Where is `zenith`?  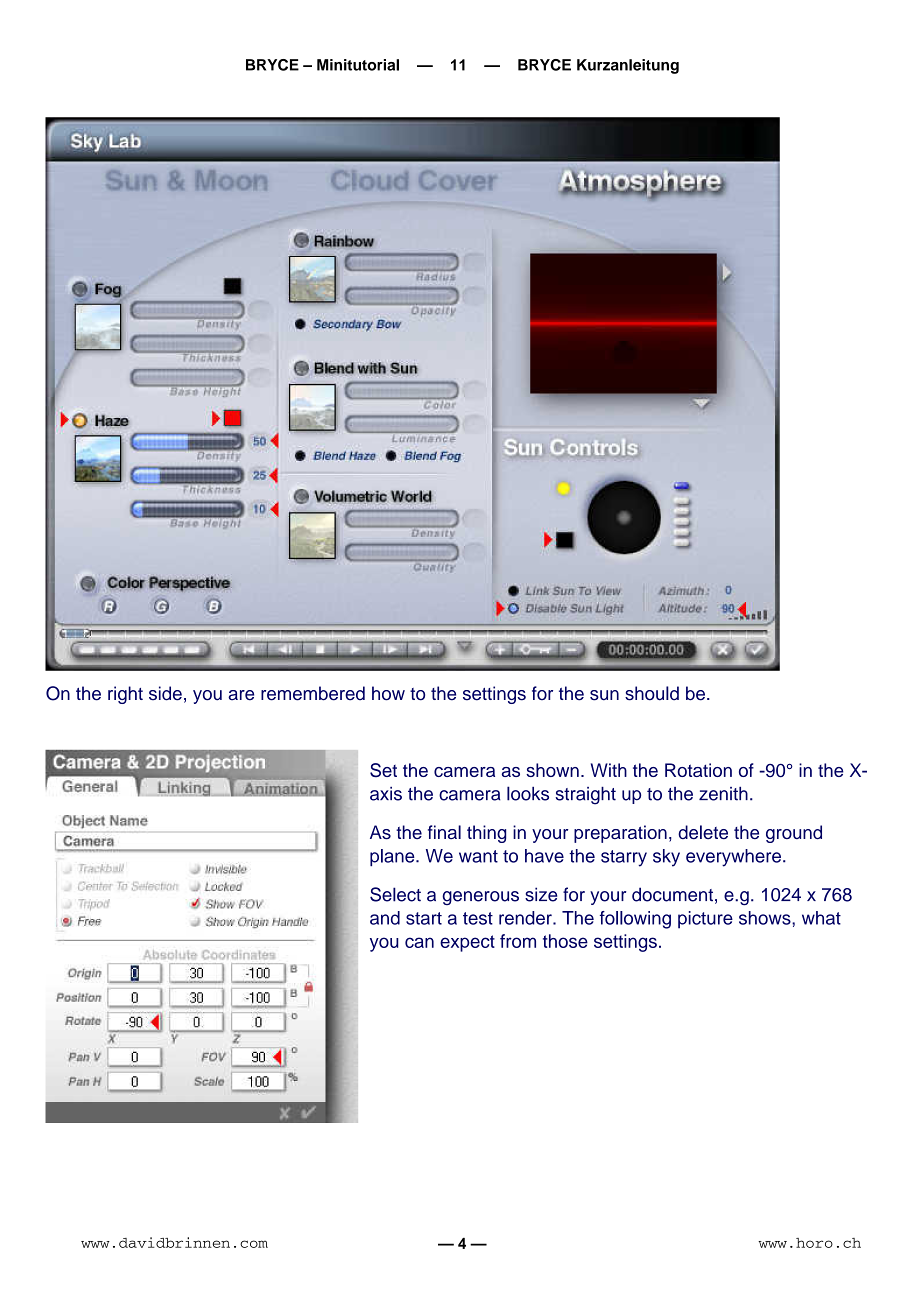
zenith is located at coordinates (723, 794).
